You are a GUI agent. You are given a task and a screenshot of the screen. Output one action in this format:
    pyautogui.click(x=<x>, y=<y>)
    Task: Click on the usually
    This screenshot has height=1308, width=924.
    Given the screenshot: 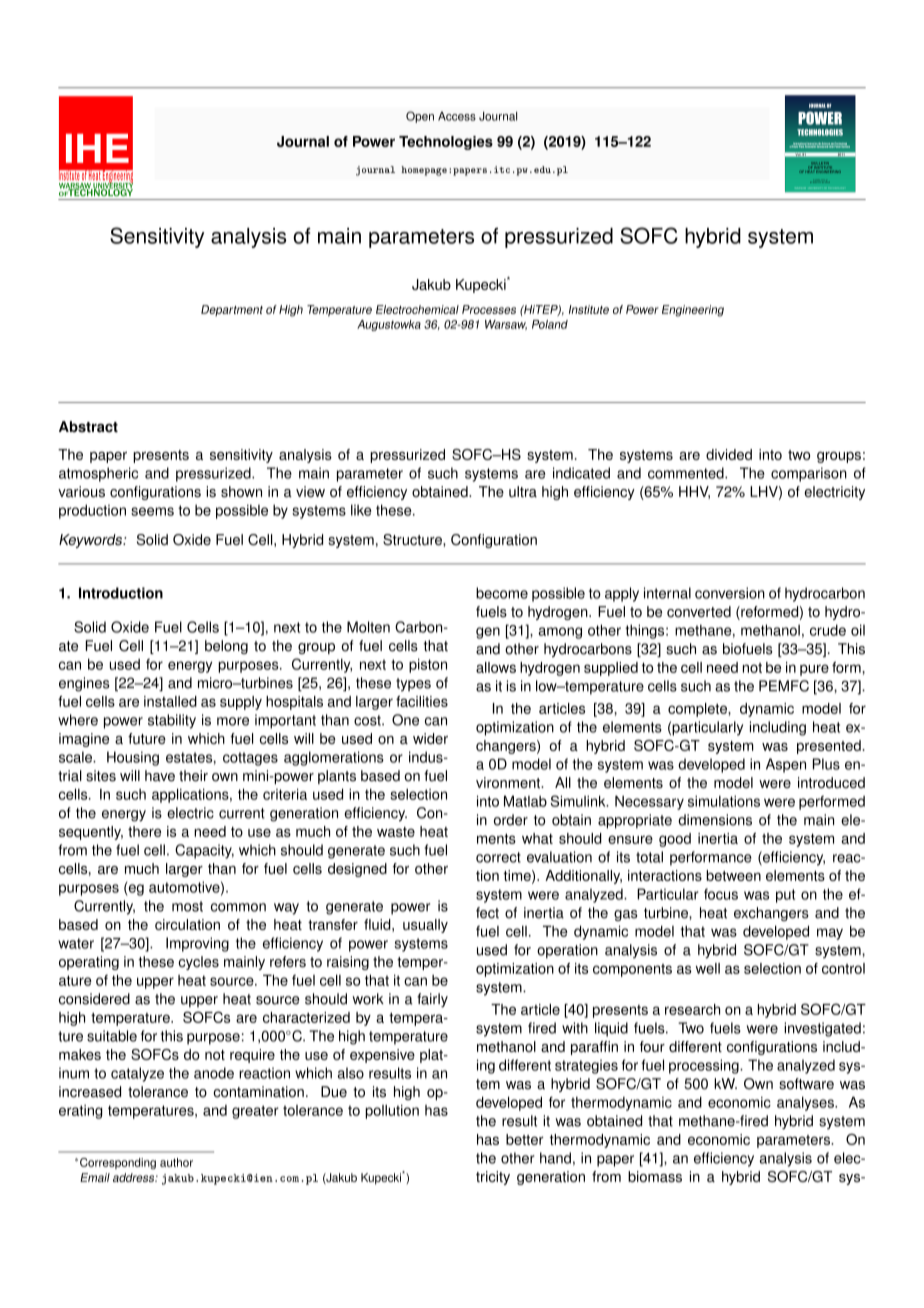 What is the action you would take?
    pyautogui.click(x=425, y=926)
